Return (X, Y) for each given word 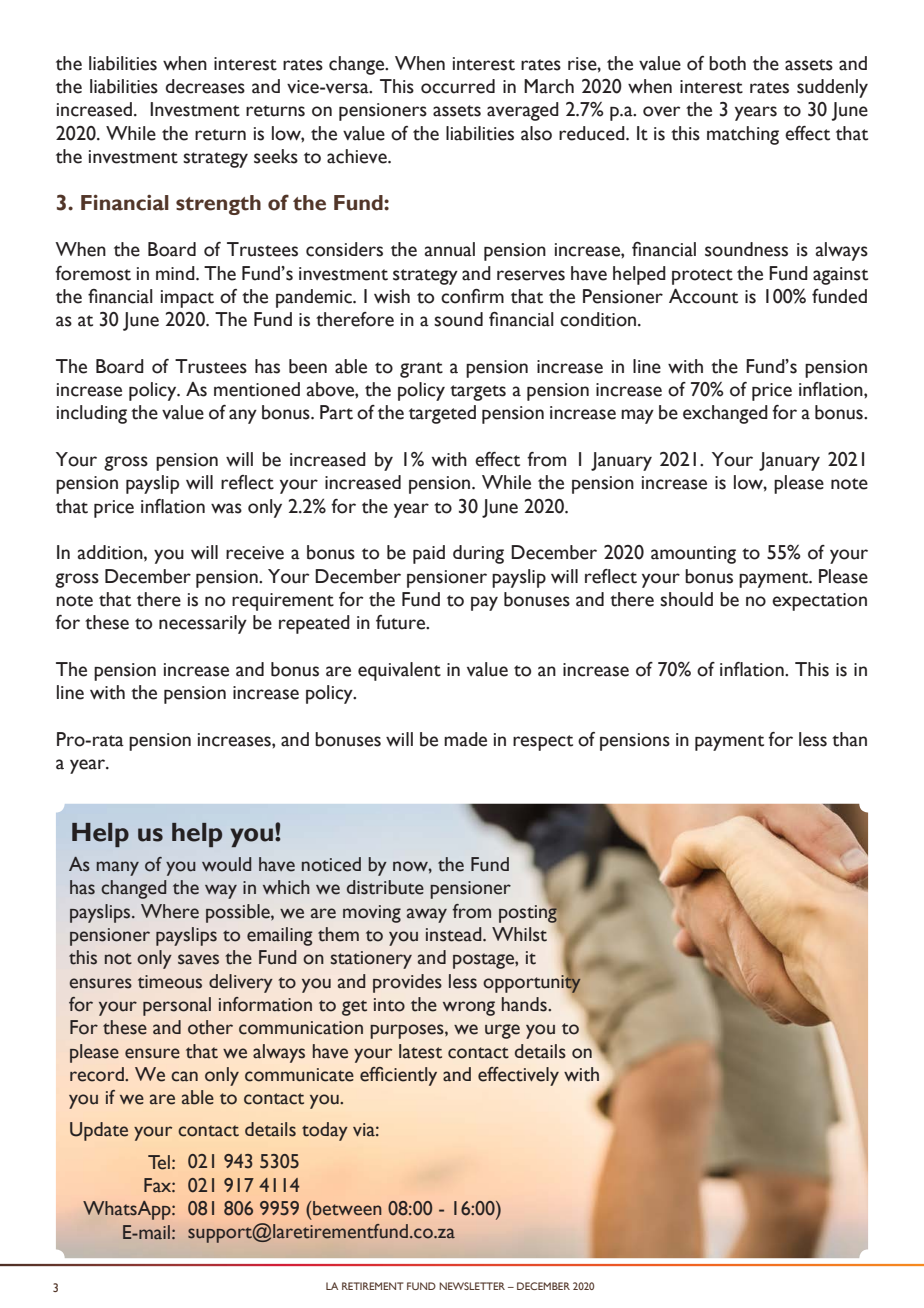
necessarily (203, 624)
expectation (819, 602)
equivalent (399, 671)
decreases (205, 86)
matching (743, 135)
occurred (458, 86)
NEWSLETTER (472, 1286)
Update (99, 1131)
